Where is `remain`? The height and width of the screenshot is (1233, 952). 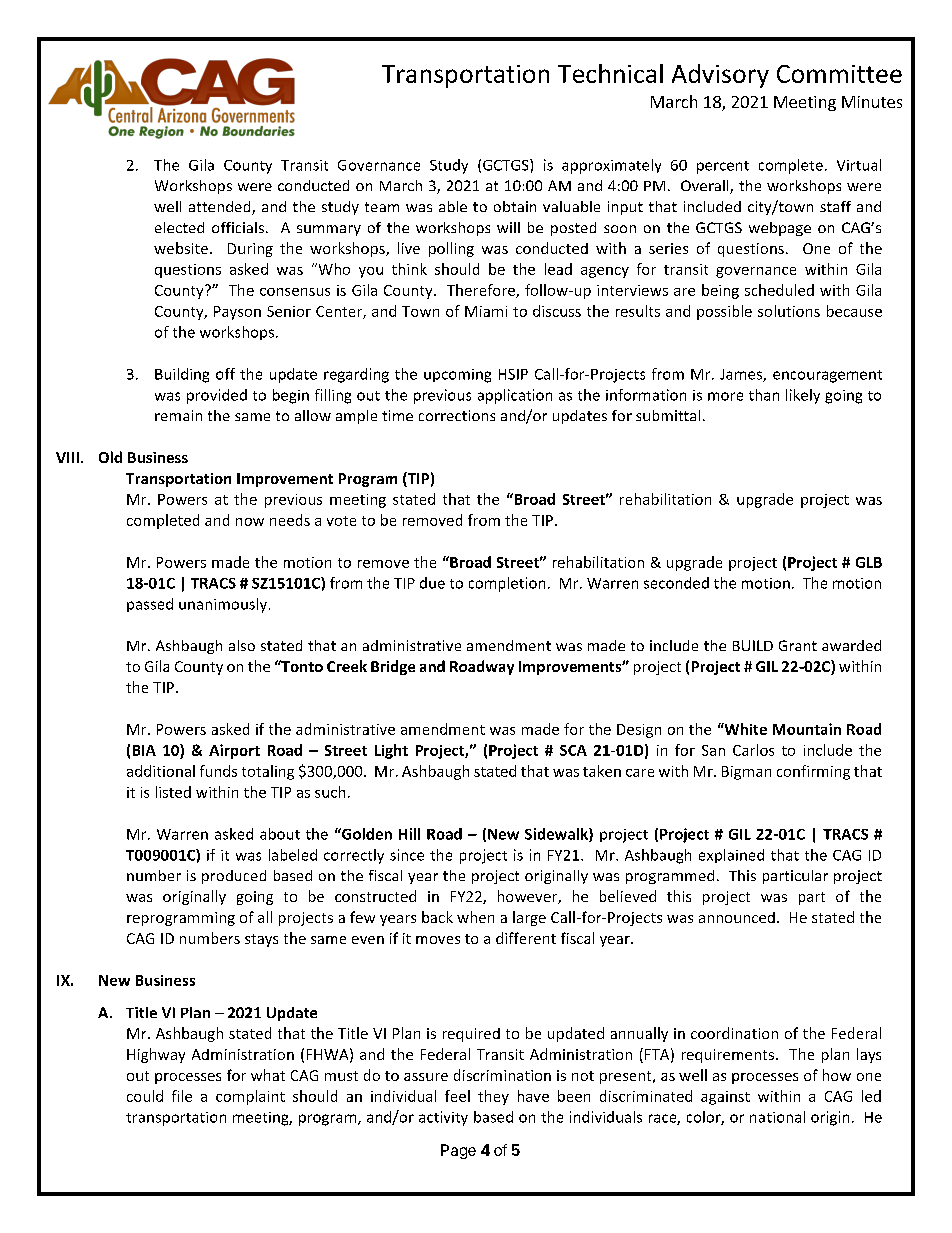 remain is located at coordinates (178, 415).
